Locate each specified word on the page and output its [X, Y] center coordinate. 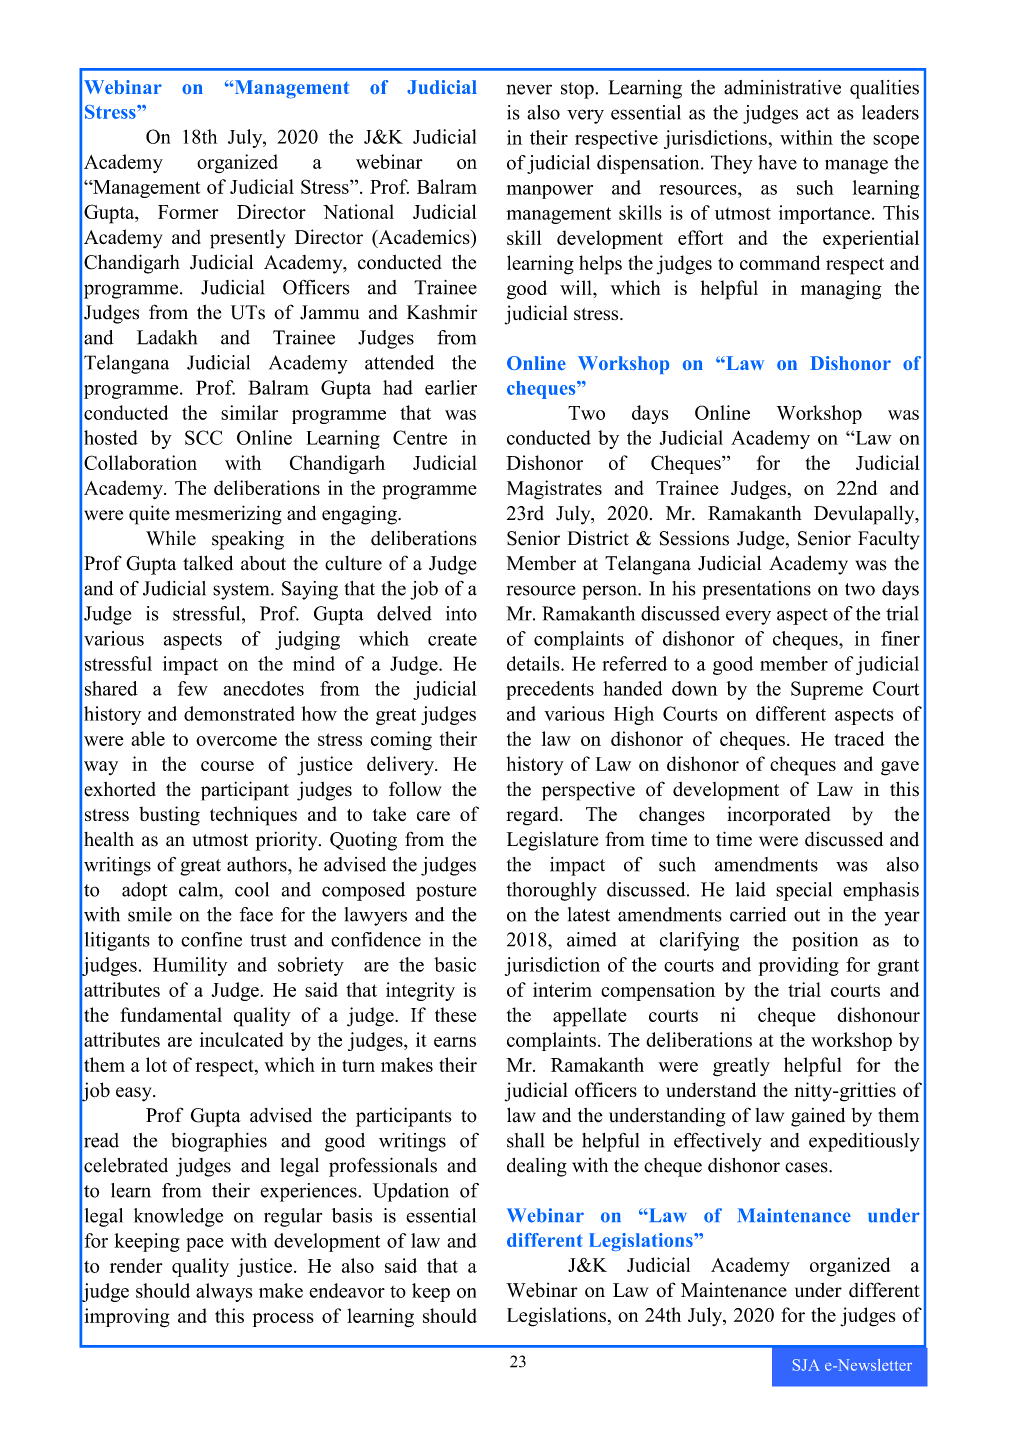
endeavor [347, 1290]
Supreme [827, 690]
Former [188, 212]
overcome [236, 741]
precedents [550, 690]
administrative [782, 87]
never [529, 89]
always [224, 1292]
